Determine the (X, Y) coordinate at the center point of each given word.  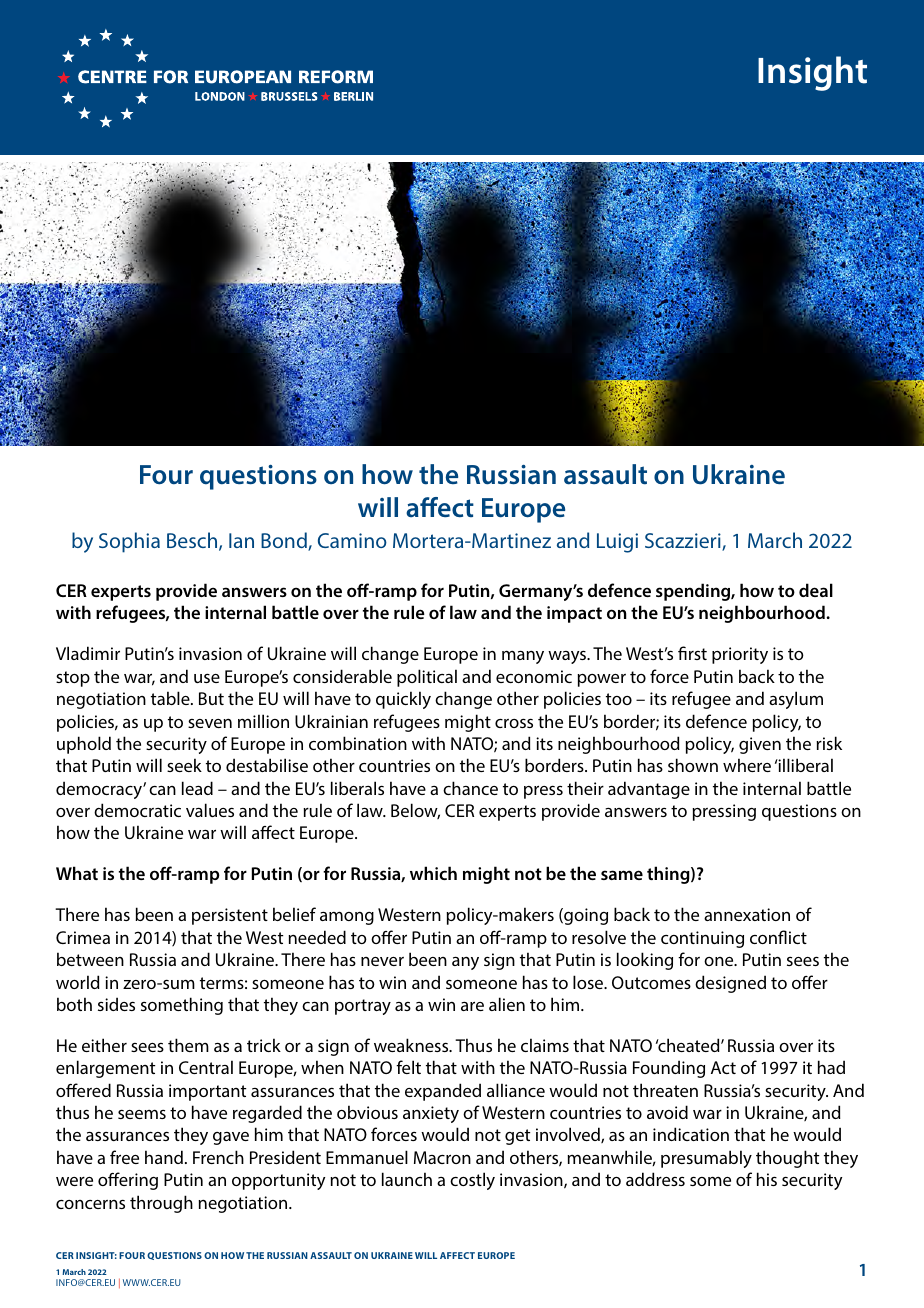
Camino (352, 540)
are (472, 1006)
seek (184, 765)
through (161, 1204)
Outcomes (651, 982)
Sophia (129, 542)
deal (816, 590)
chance (470, 788)
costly (472, 1181)
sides (116, 1004)
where (747, 765)
